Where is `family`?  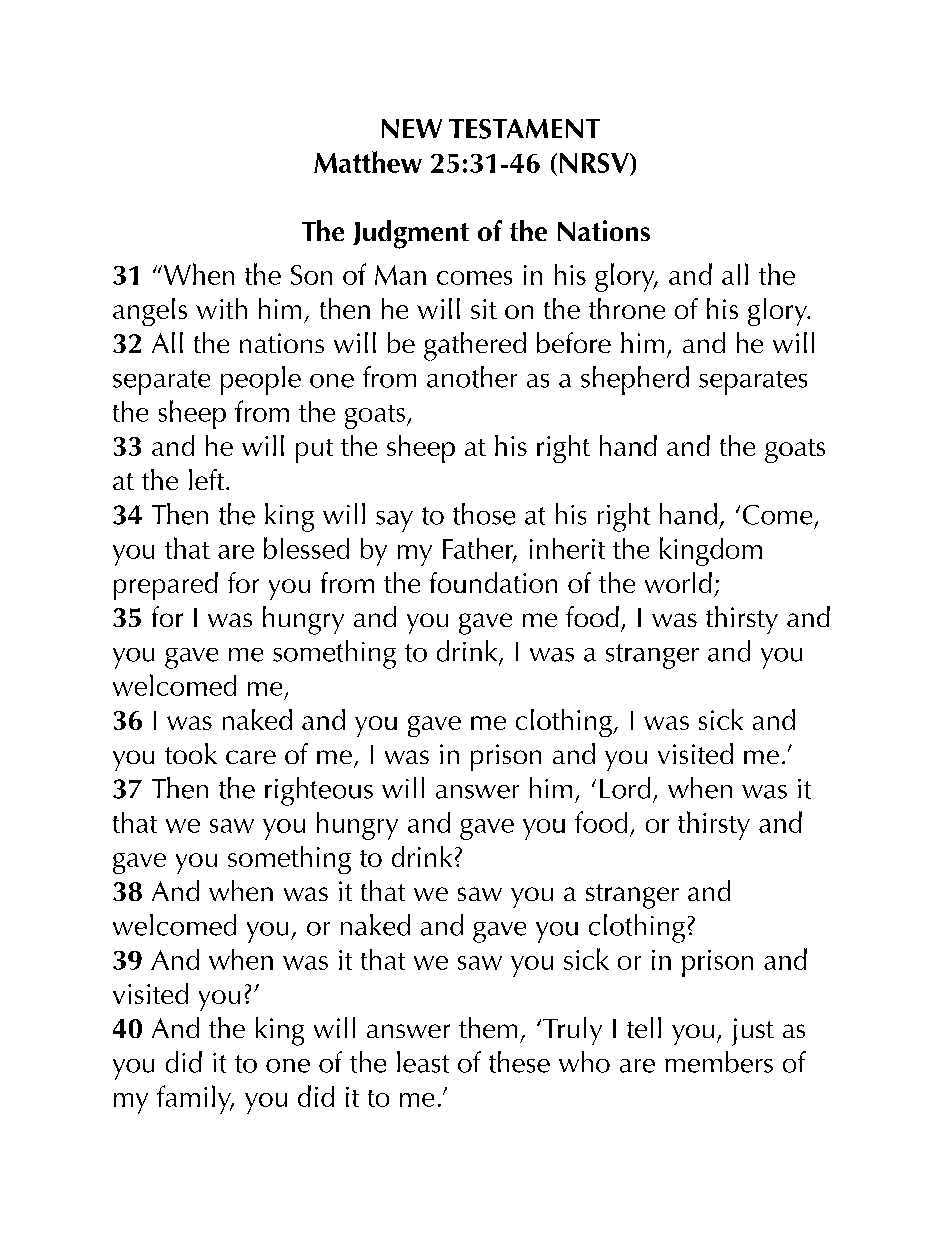 family is located at coordinates (195, 1099).
